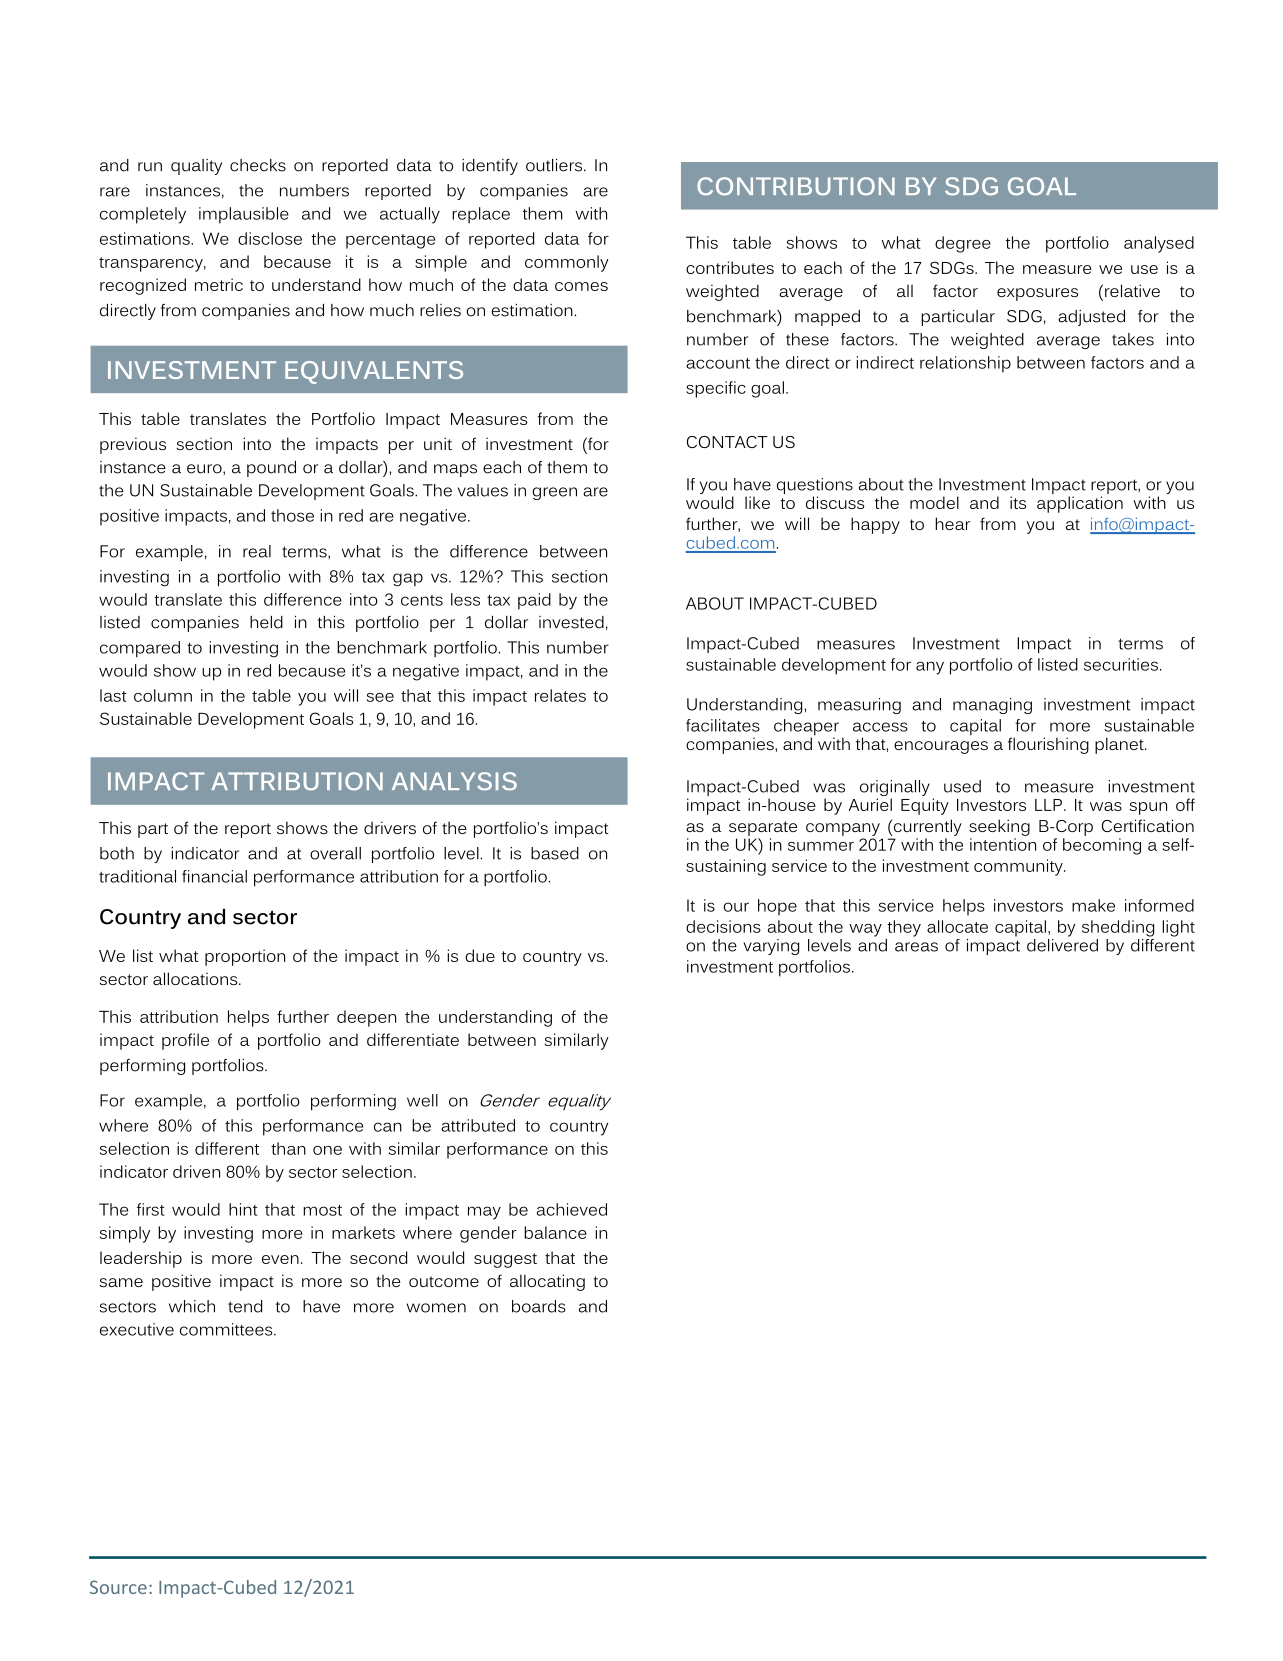 The image size is (1283, 1661). Describe the element at coordinates (214, 876) in the screenshot. I see `financial` at that location.
